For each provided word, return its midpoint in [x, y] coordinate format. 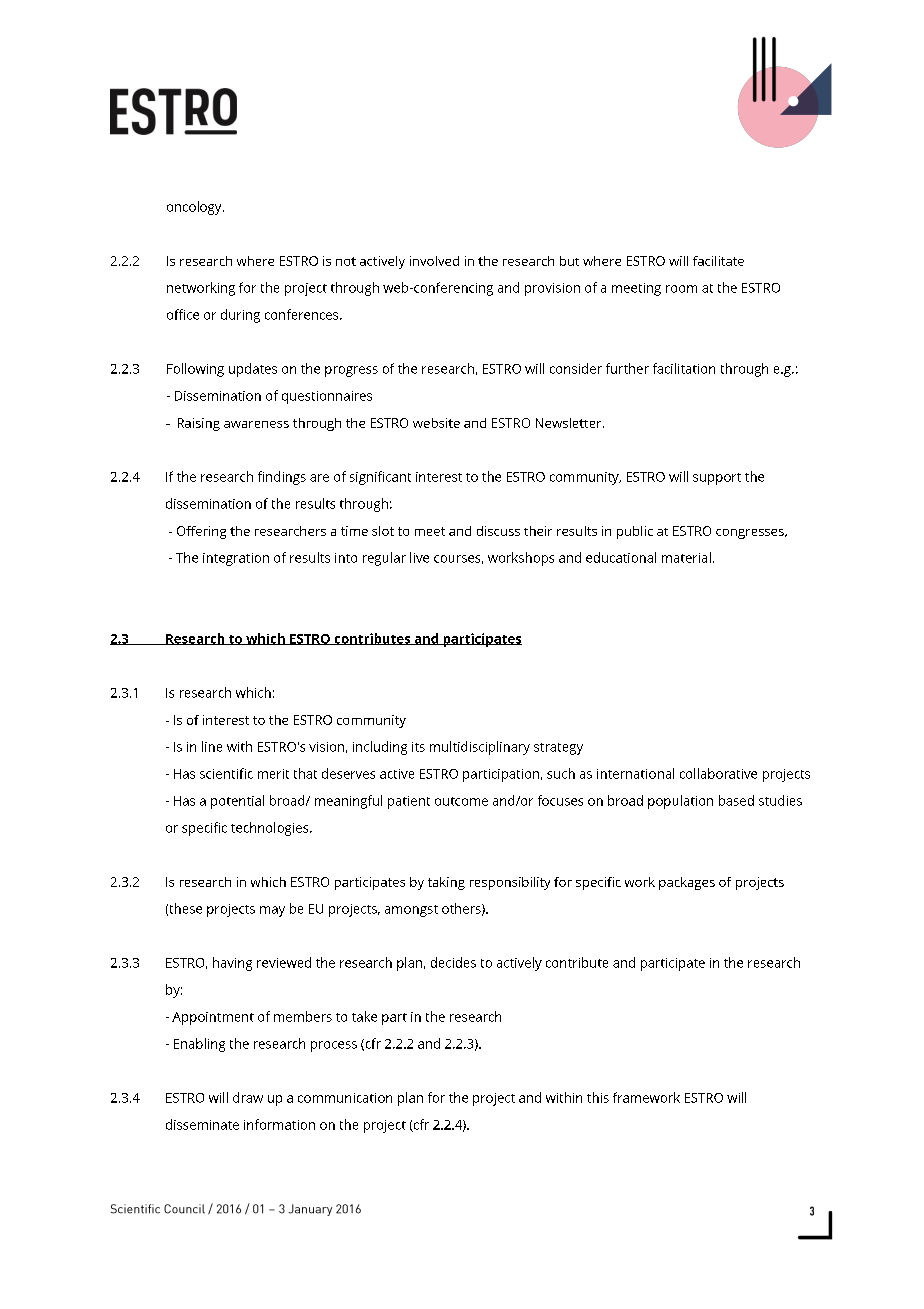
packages [687, 883]
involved [434, 261]
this [598, 1097]
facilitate [718, 261]
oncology [195, 208]
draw [248, 1097]
